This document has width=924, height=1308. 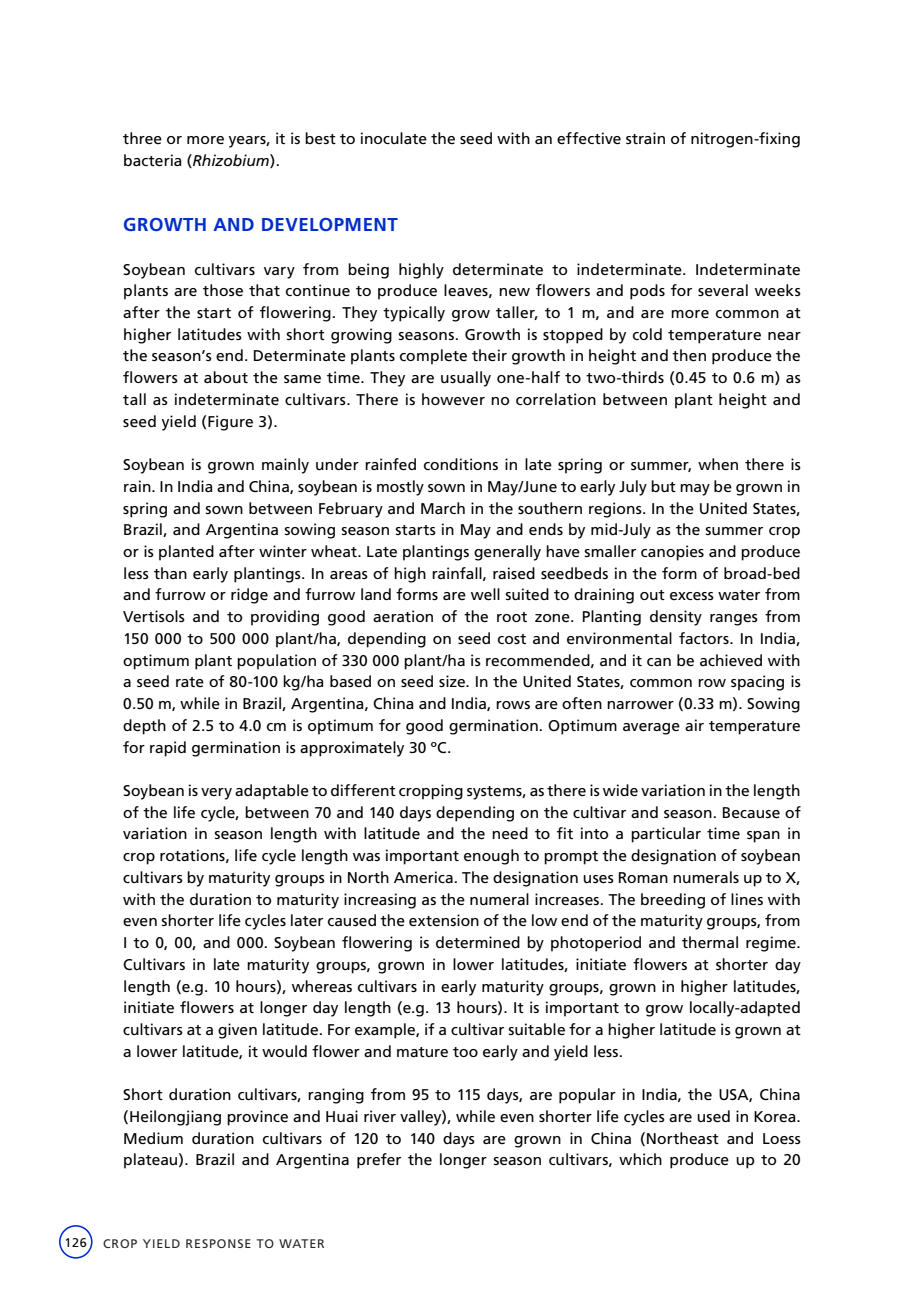 What do you see at coordinates (379, 1161) in the document?
I see `prefer` at bounding box center [379, 1161].
